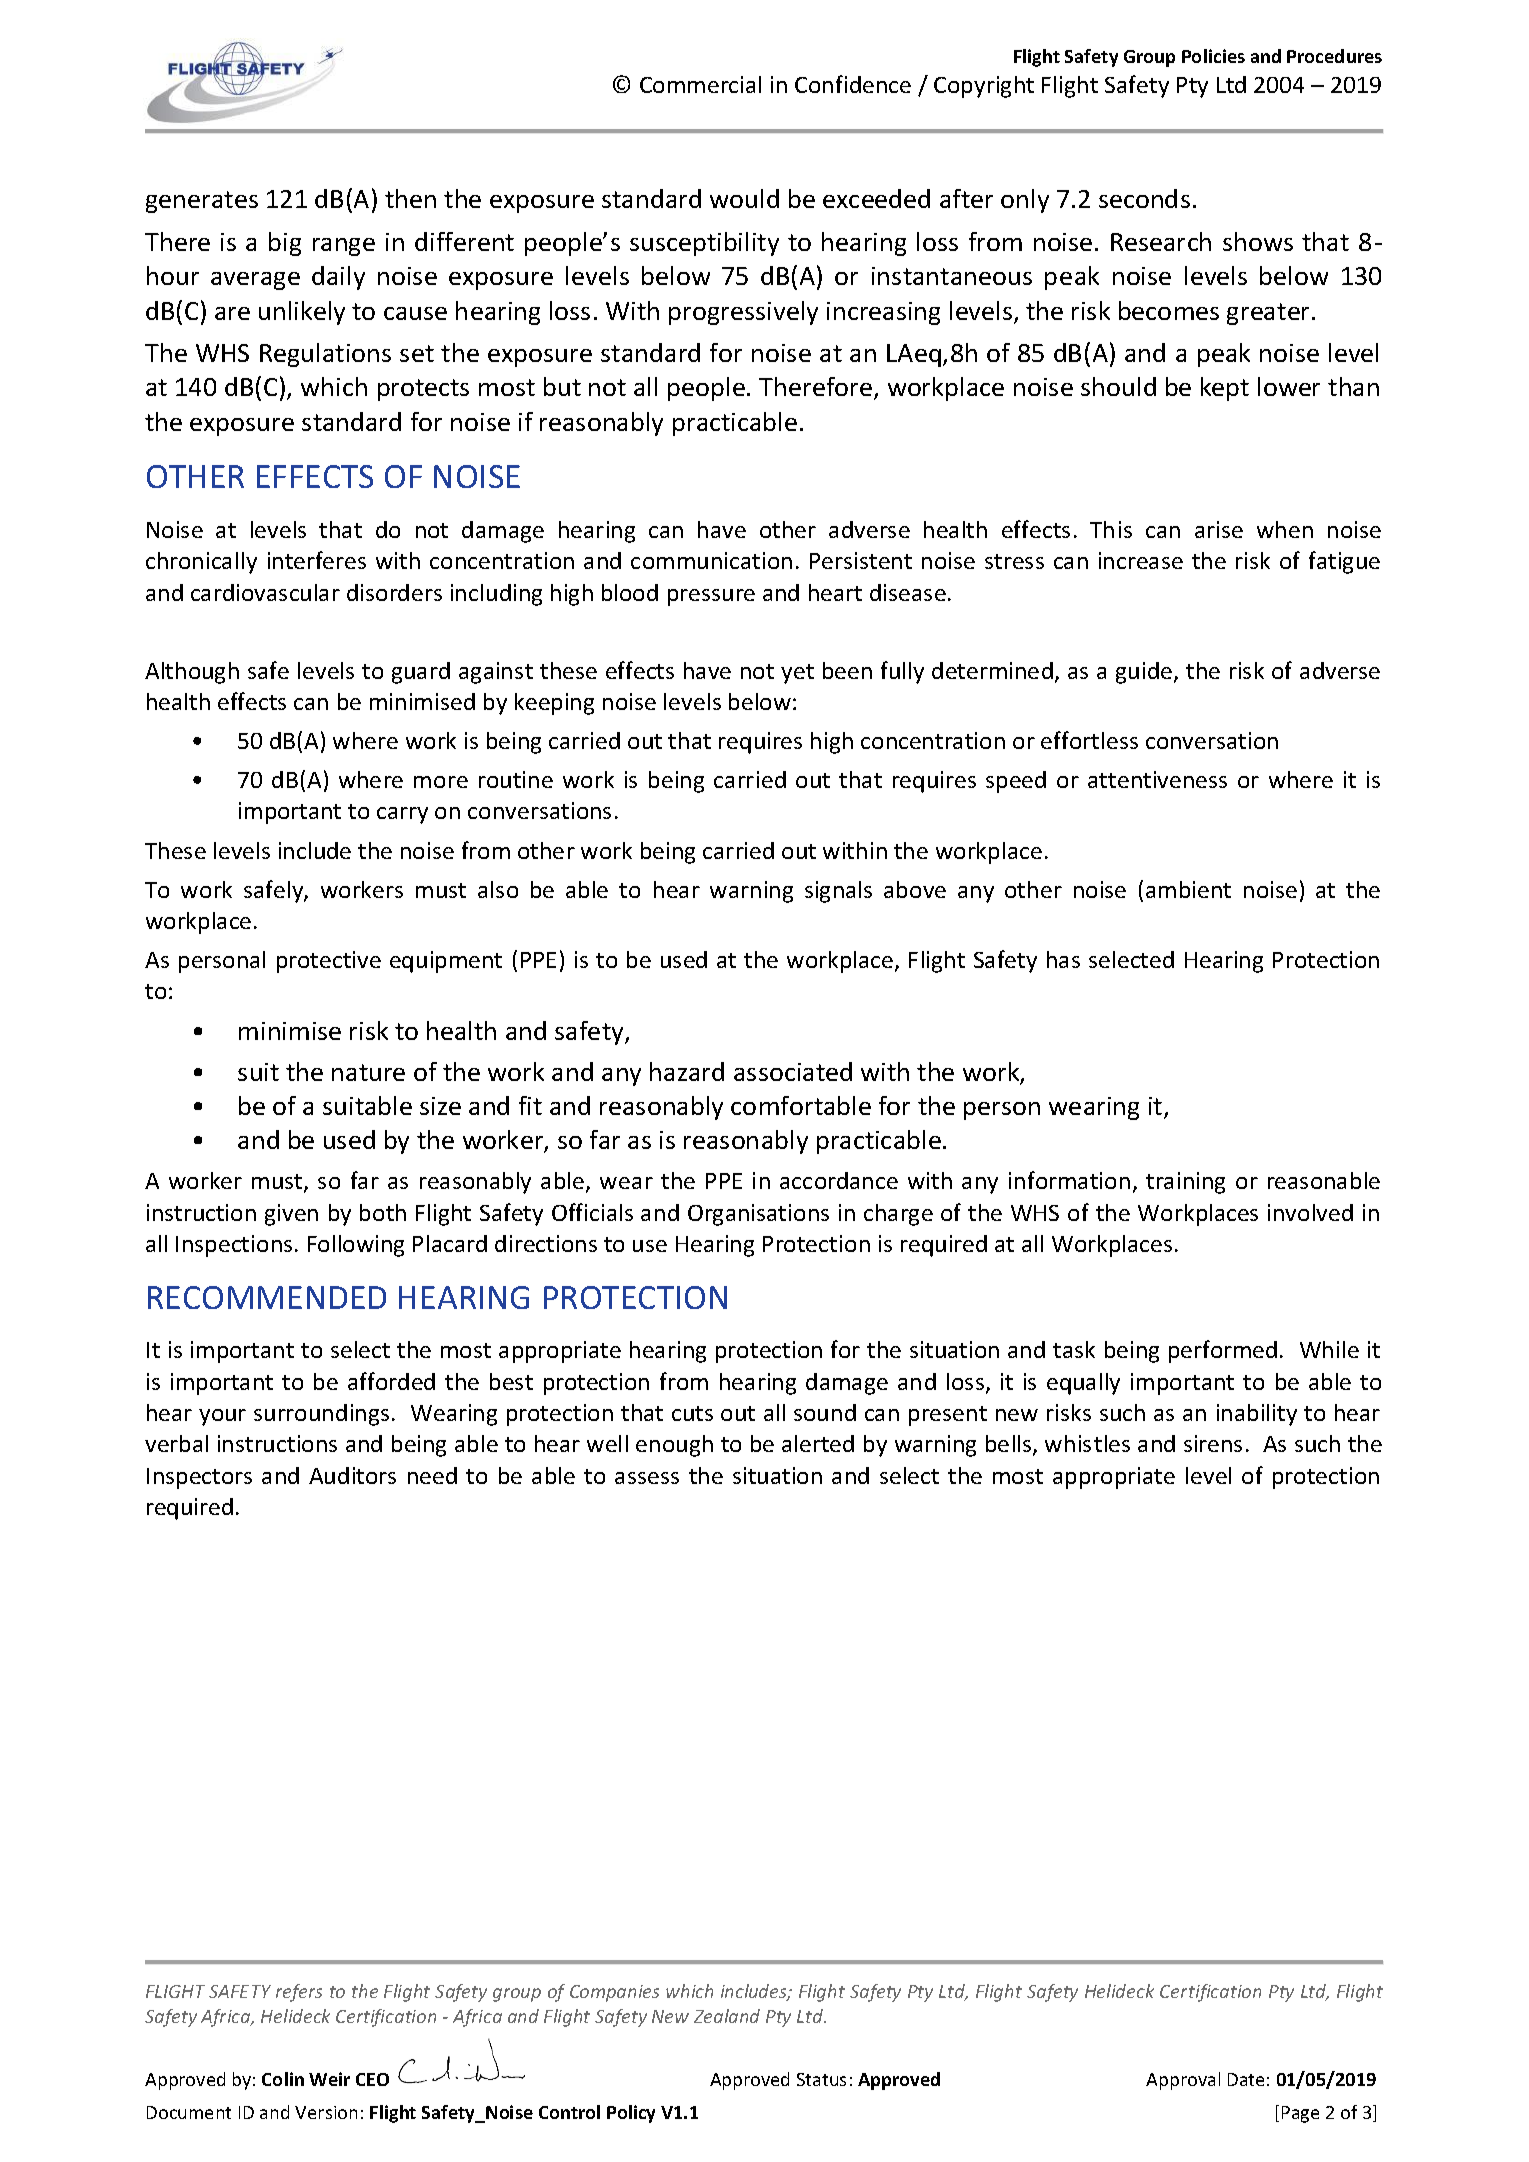 This screenshot has width=1529, height=2162. What do you see at coordinates (410, 198) in the screenshot?
I see `then` at bounding box center [410, 198].
